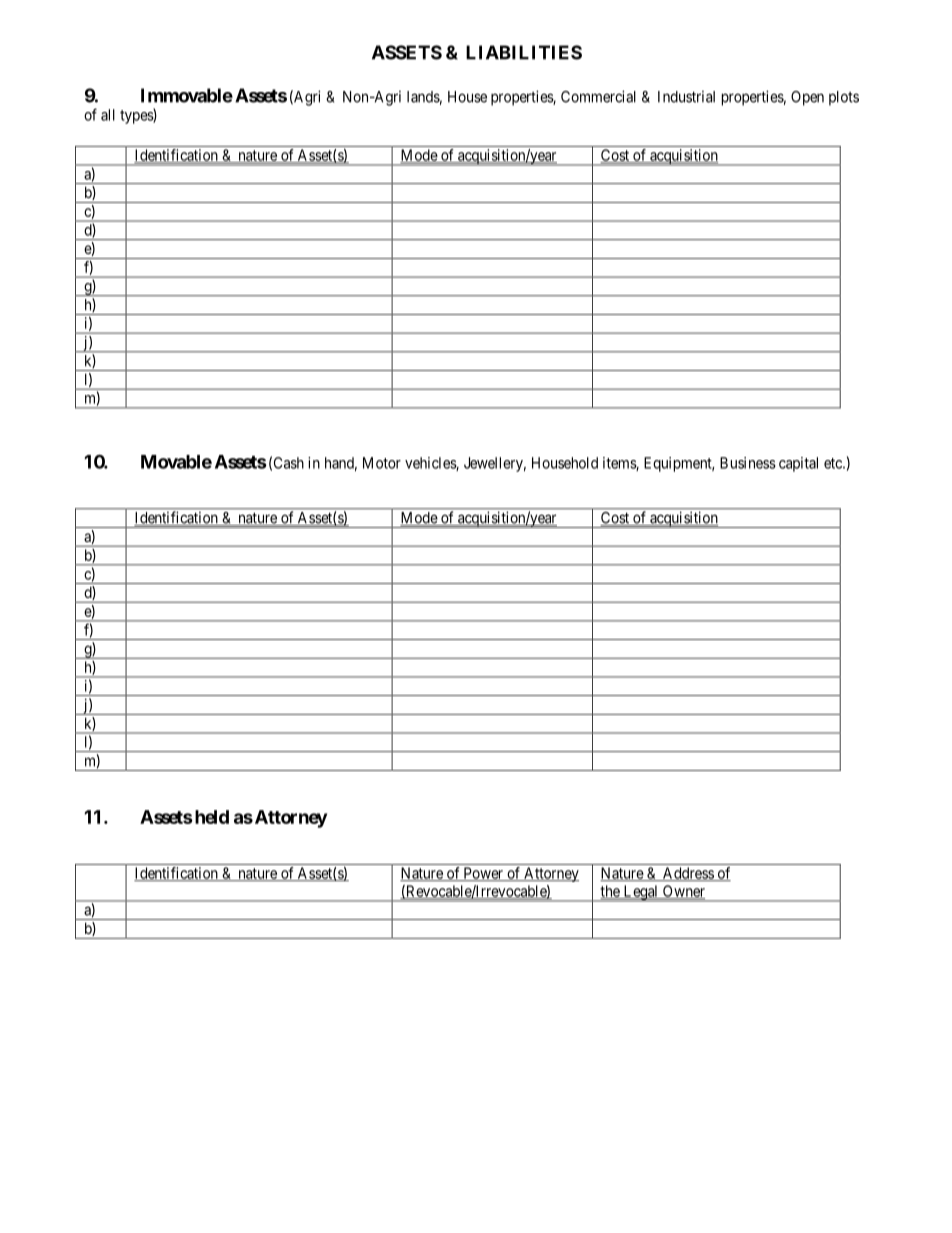 The image size is (952, 1233). Describe the element at coordinates (798, 464) in the screenshot. I see `capital` at that location.
